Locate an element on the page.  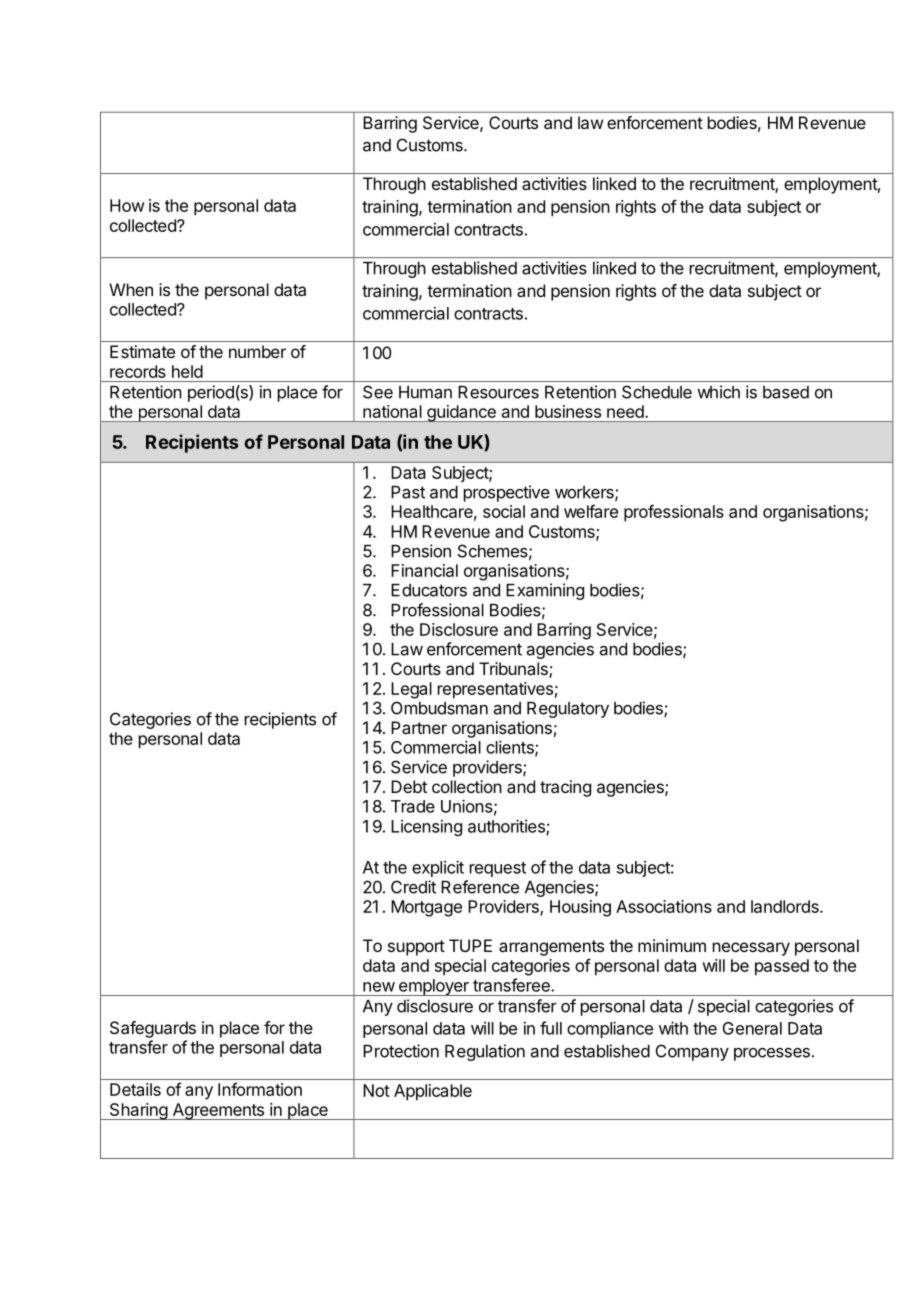
How is located at coordinates (127, 205).
